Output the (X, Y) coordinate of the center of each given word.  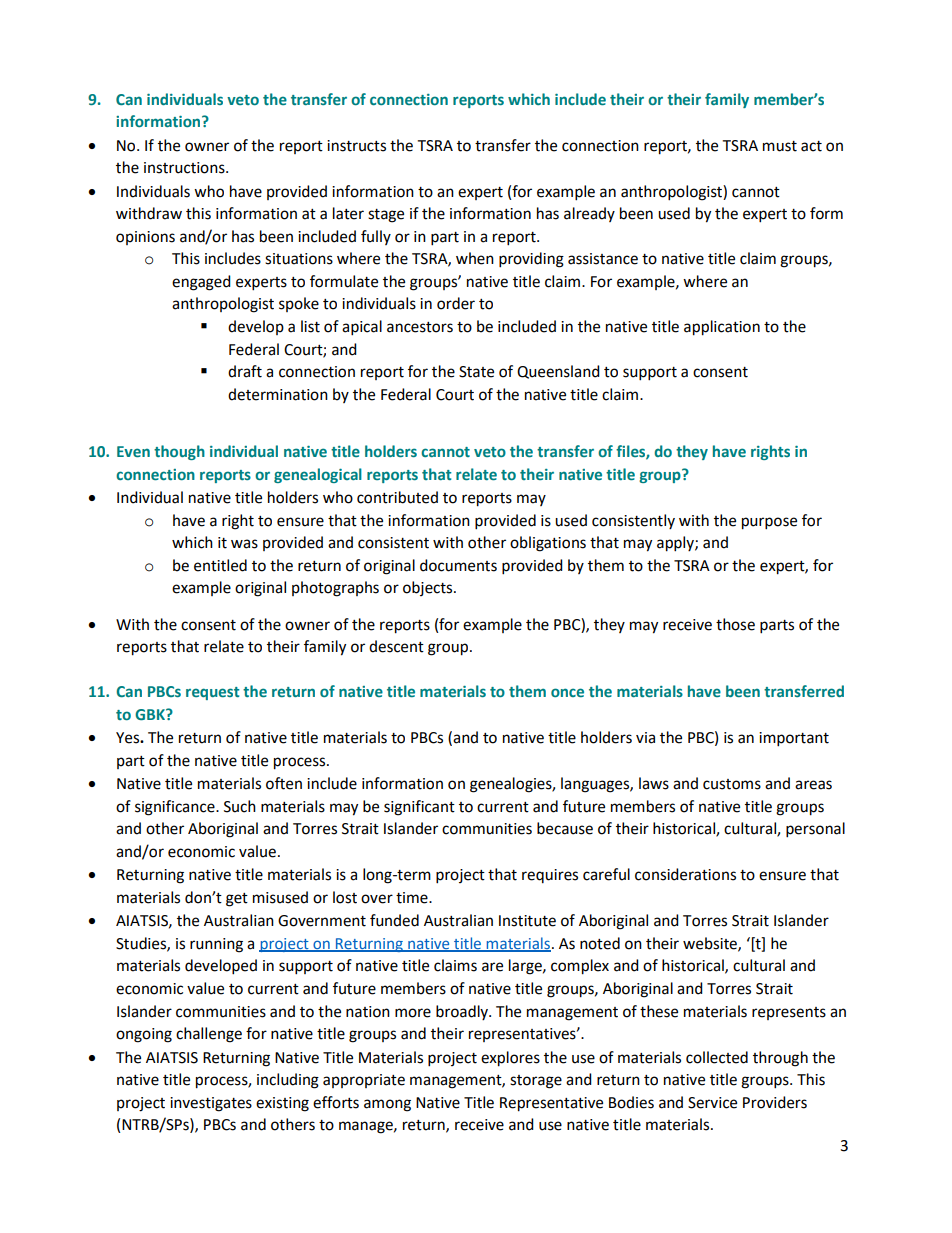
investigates (211, 1104)
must (780, 146)
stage (386, 216)
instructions (185, 168)
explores (510, 1059)
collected (717, 1057)
